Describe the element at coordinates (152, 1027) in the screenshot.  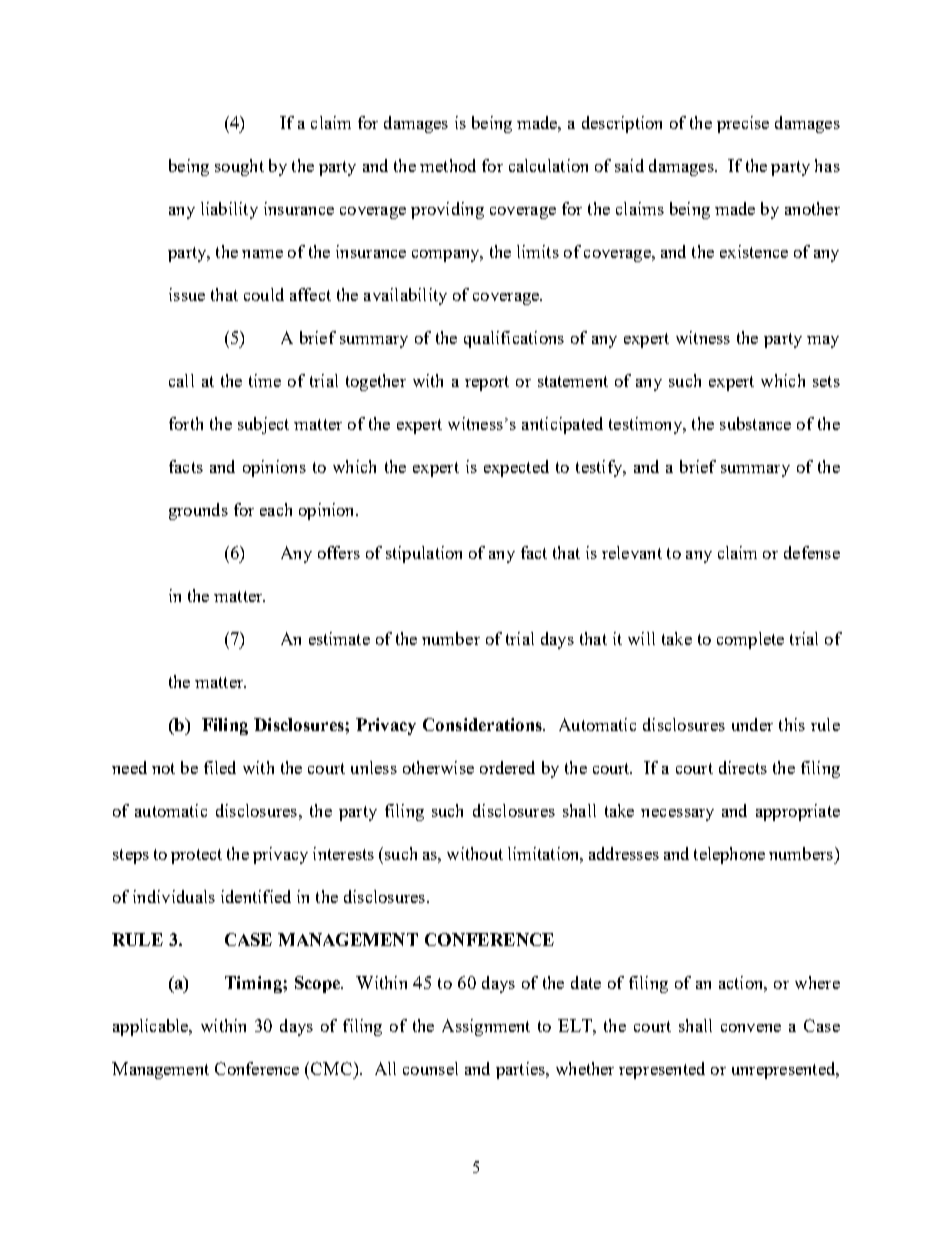
I see `applicable` at that location.
